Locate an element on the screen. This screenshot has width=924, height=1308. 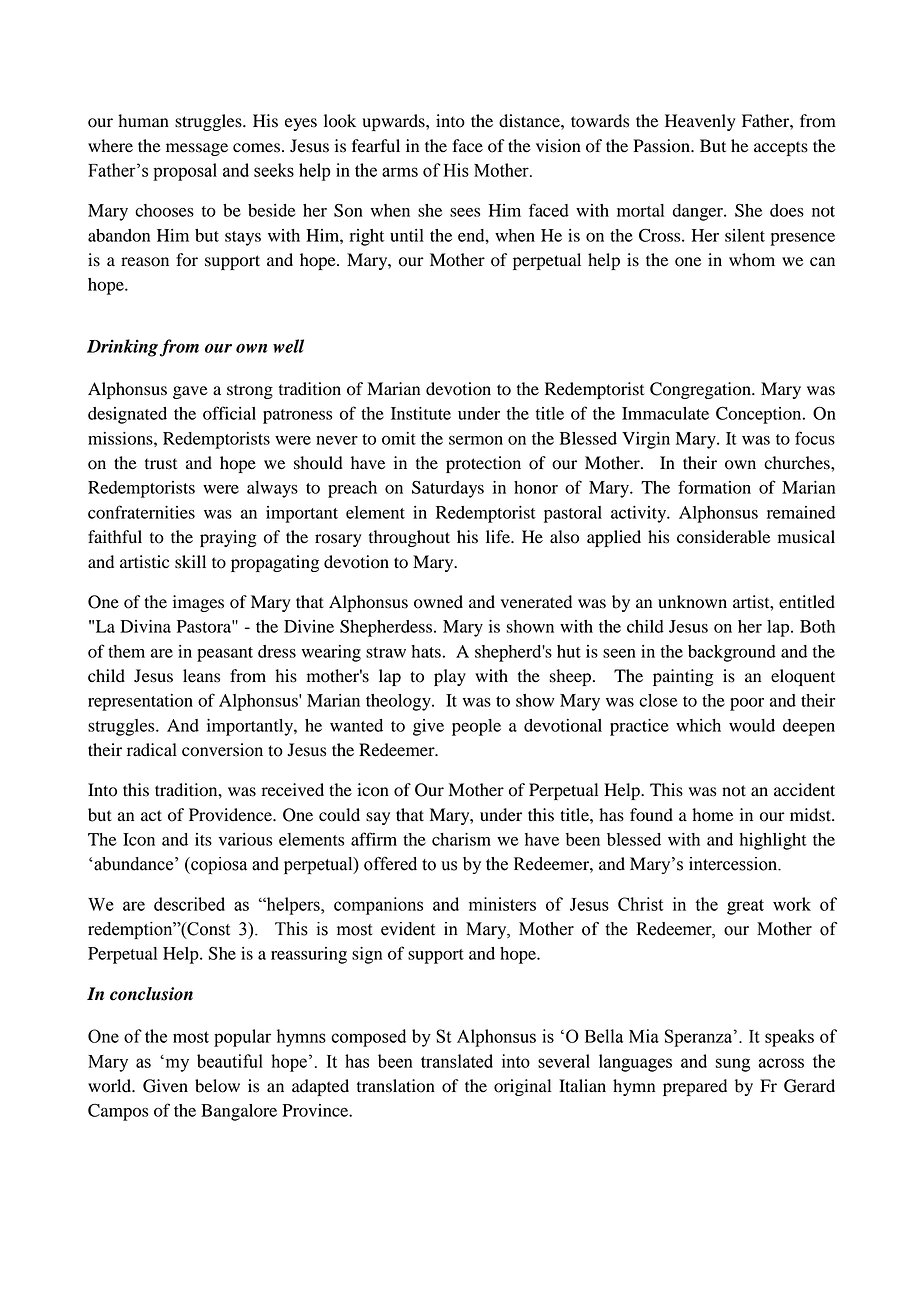
message is located at coordinates (197, 149).
